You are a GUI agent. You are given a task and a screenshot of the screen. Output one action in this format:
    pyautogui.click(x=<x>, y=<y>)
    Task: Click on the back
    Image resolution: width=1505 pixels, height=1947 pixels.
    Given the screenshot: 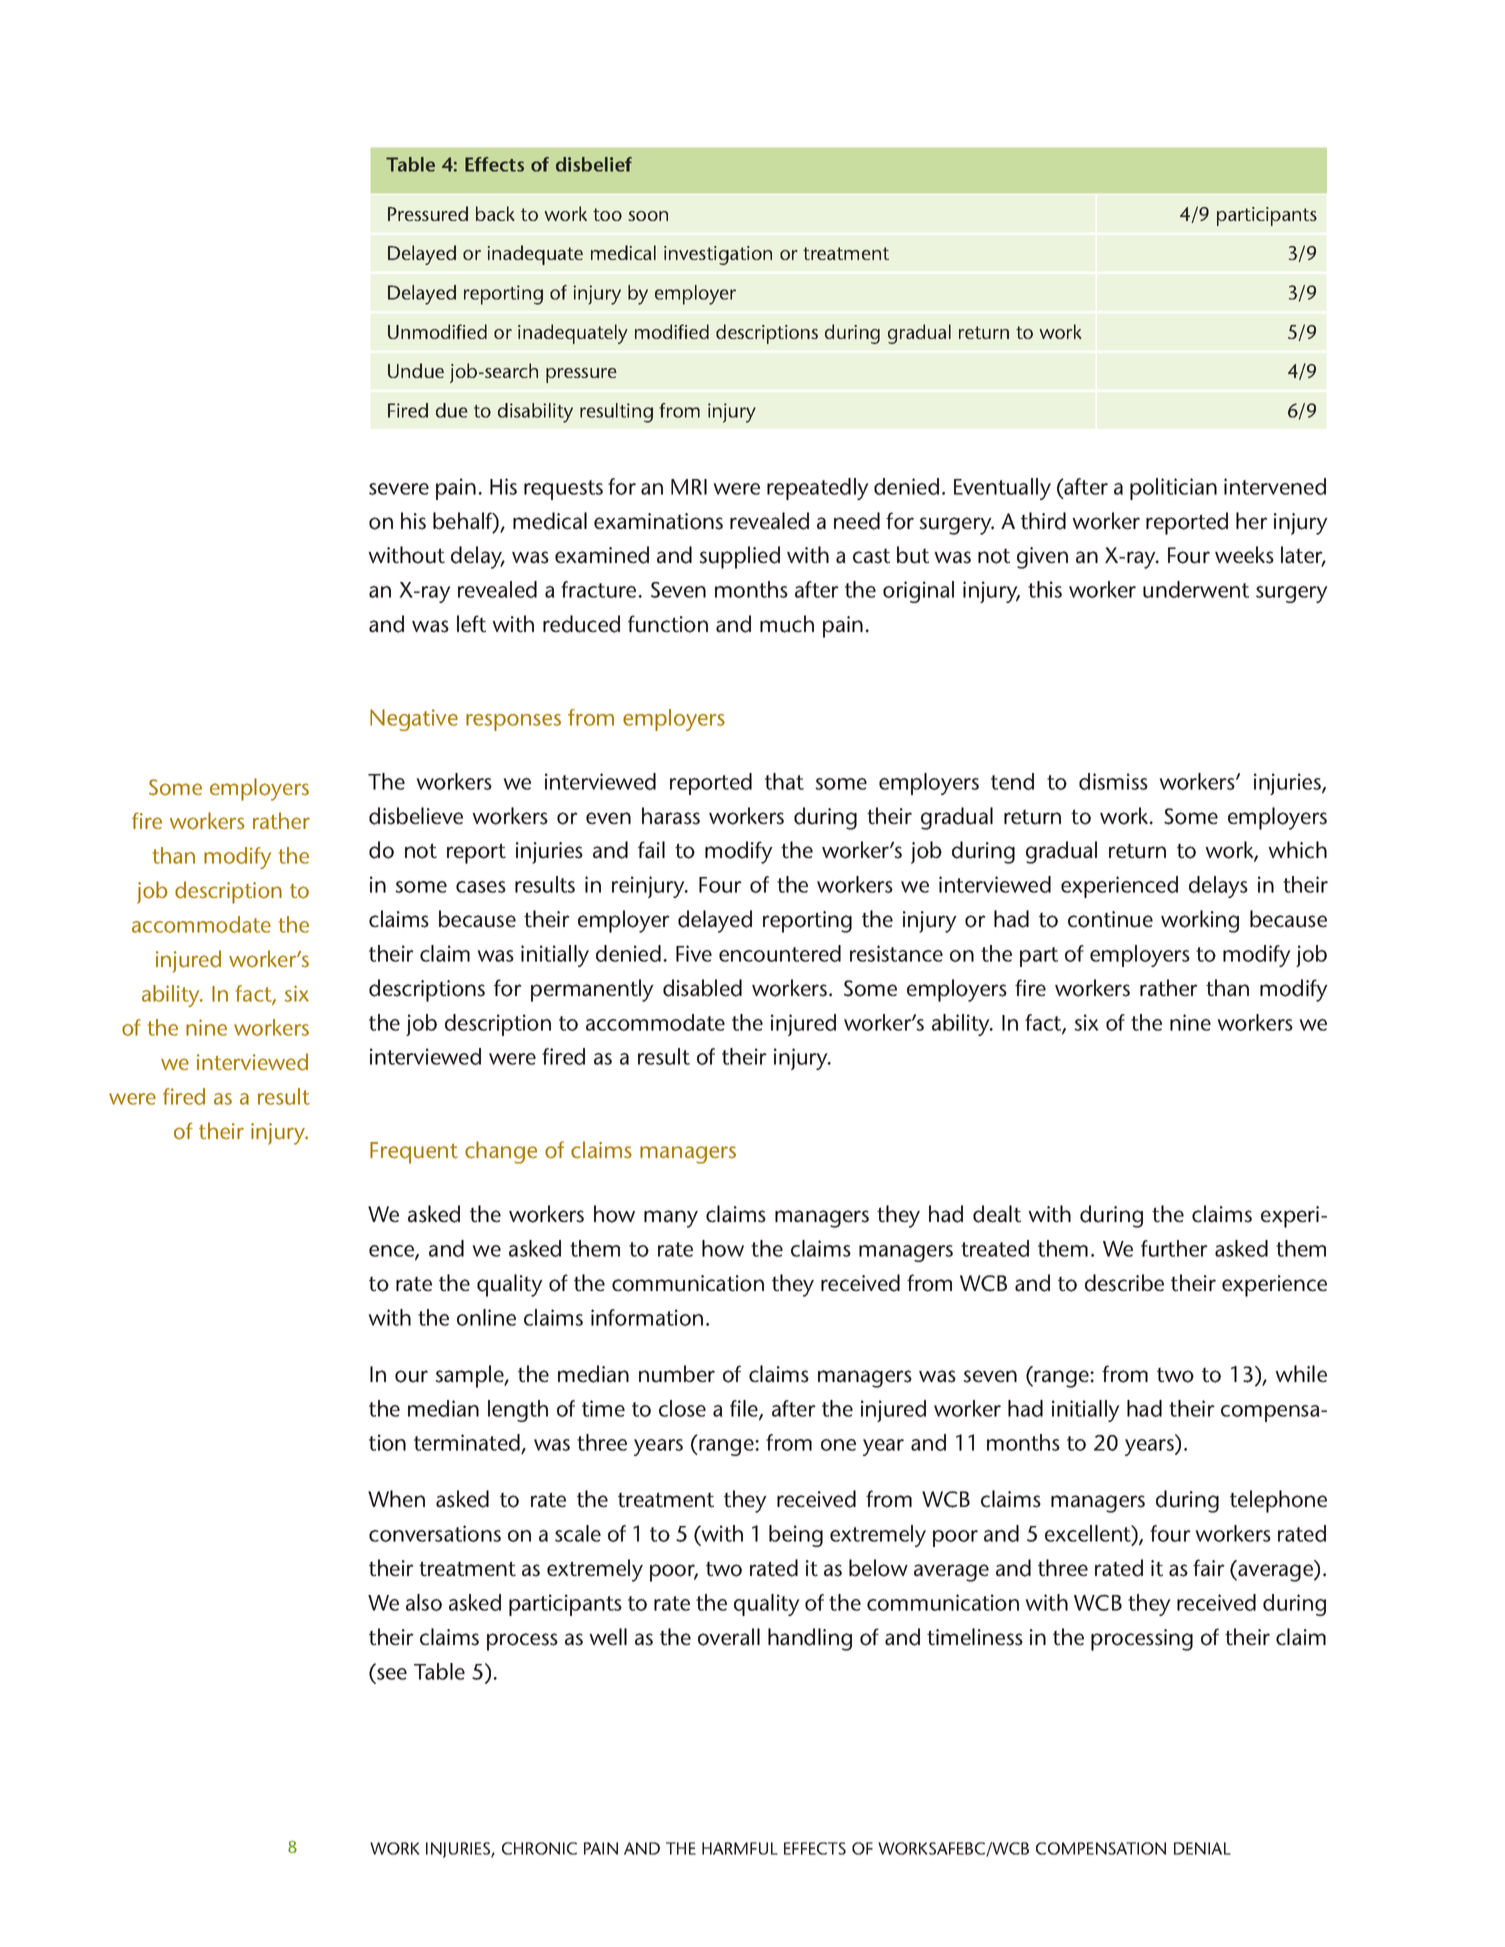 What is the action you would take?
    pyautogui.click(x=495, y=213)
